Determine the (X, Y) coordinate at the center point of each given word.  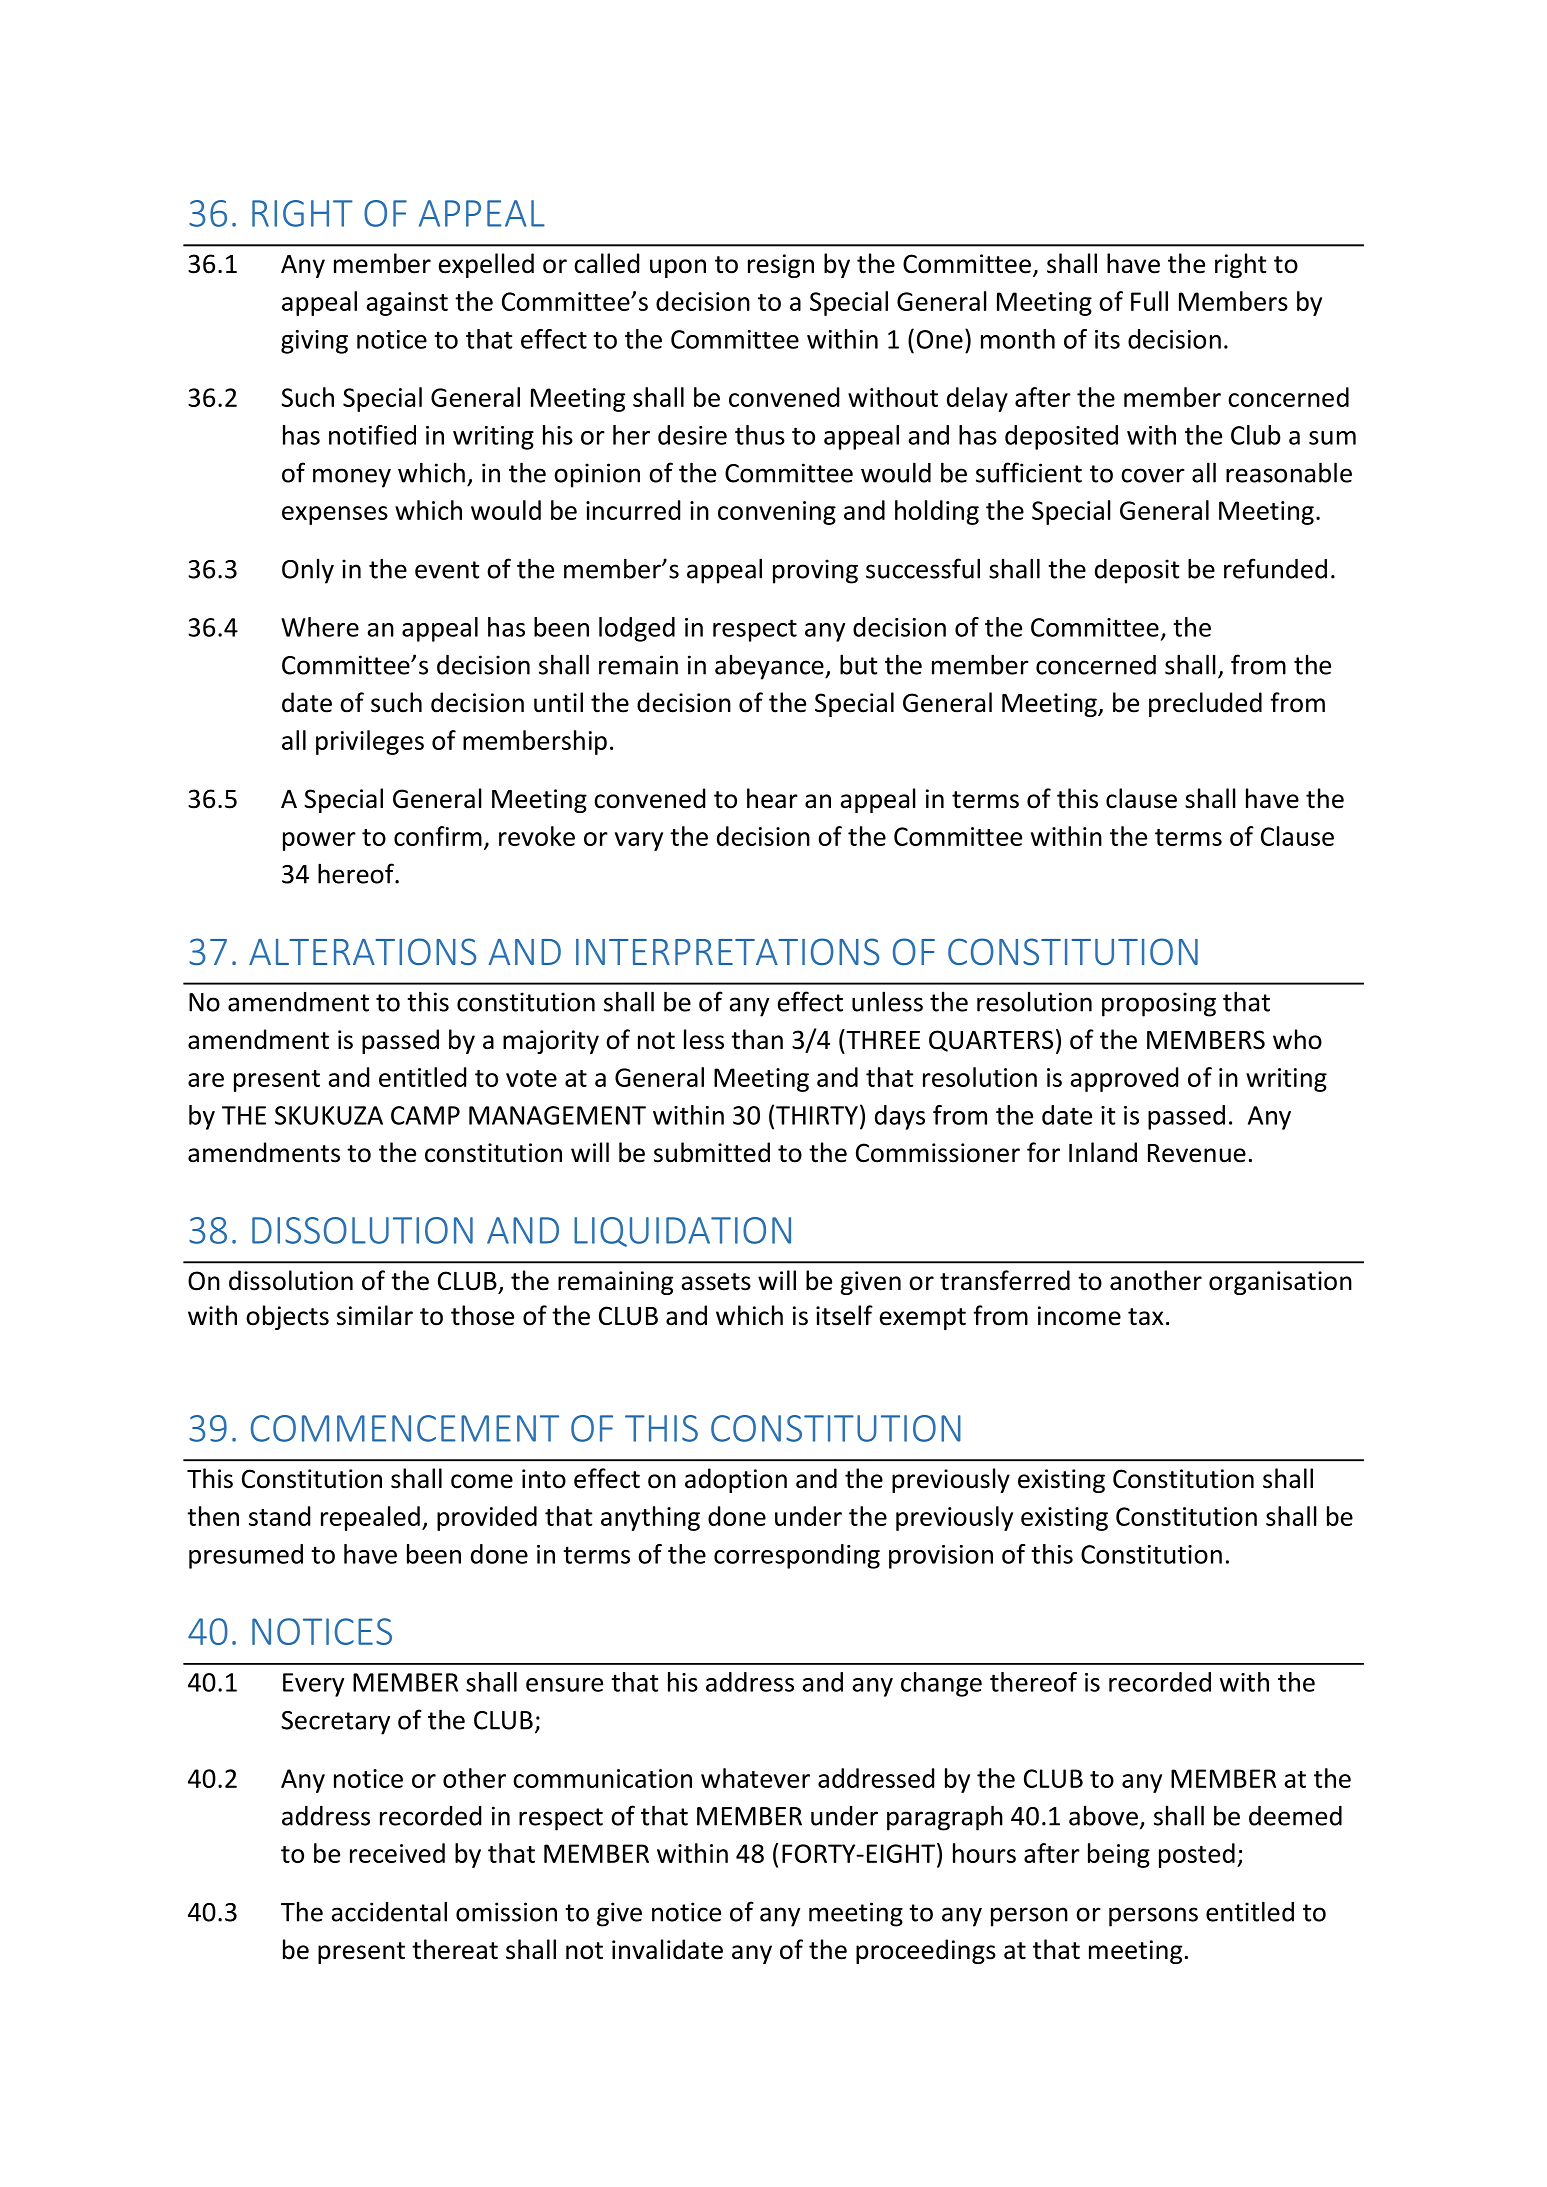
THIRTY (817, 1115)
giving (314, 342)
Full (1149, 301)
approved (1124, 1079)
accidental (389, 1911)
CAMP (425, 1115)
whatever (755, 1778)
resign (781, 266)
